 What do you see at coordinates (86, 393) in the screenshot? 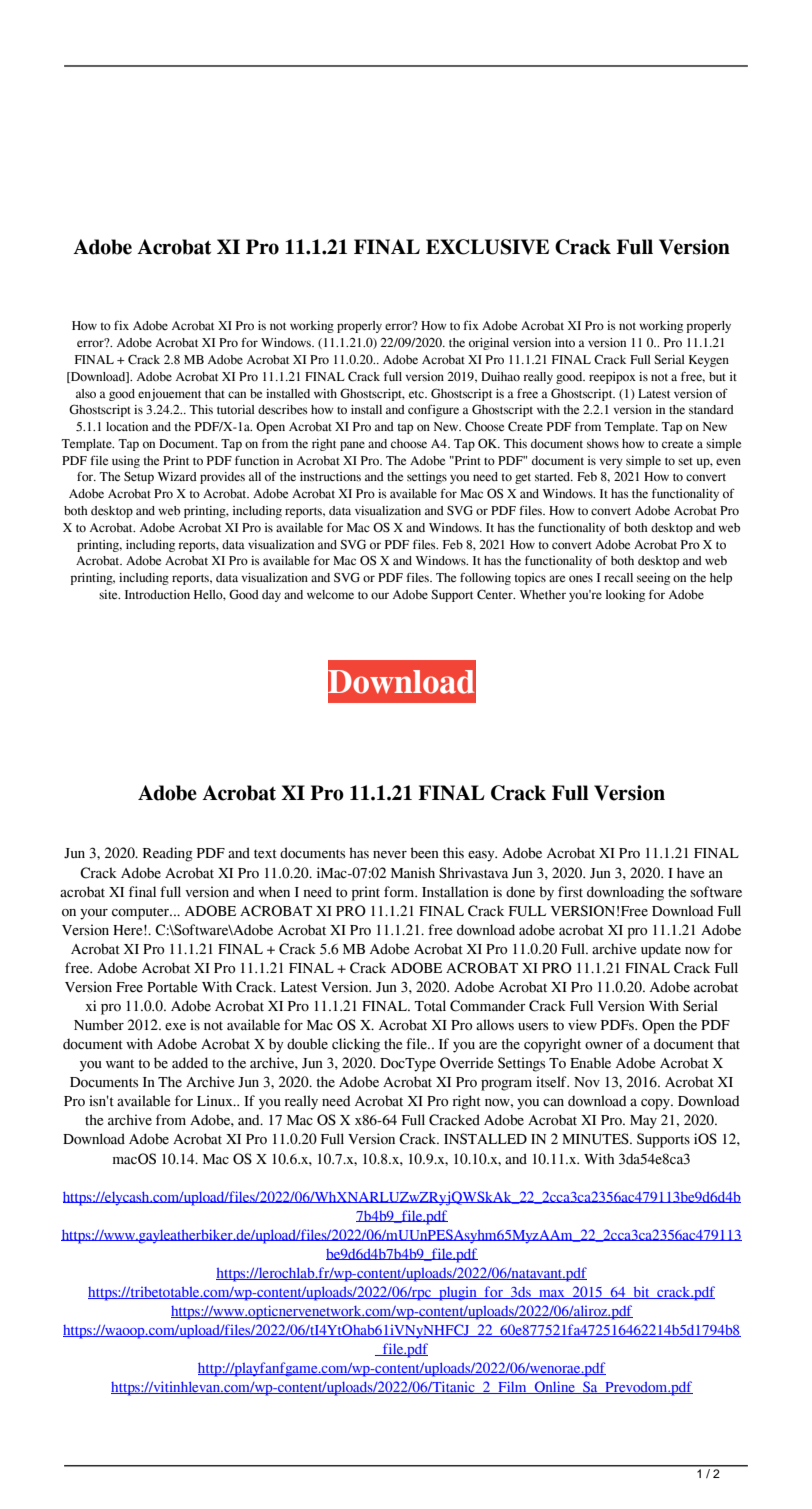
I see `also` at bounding box center [86, 393].
